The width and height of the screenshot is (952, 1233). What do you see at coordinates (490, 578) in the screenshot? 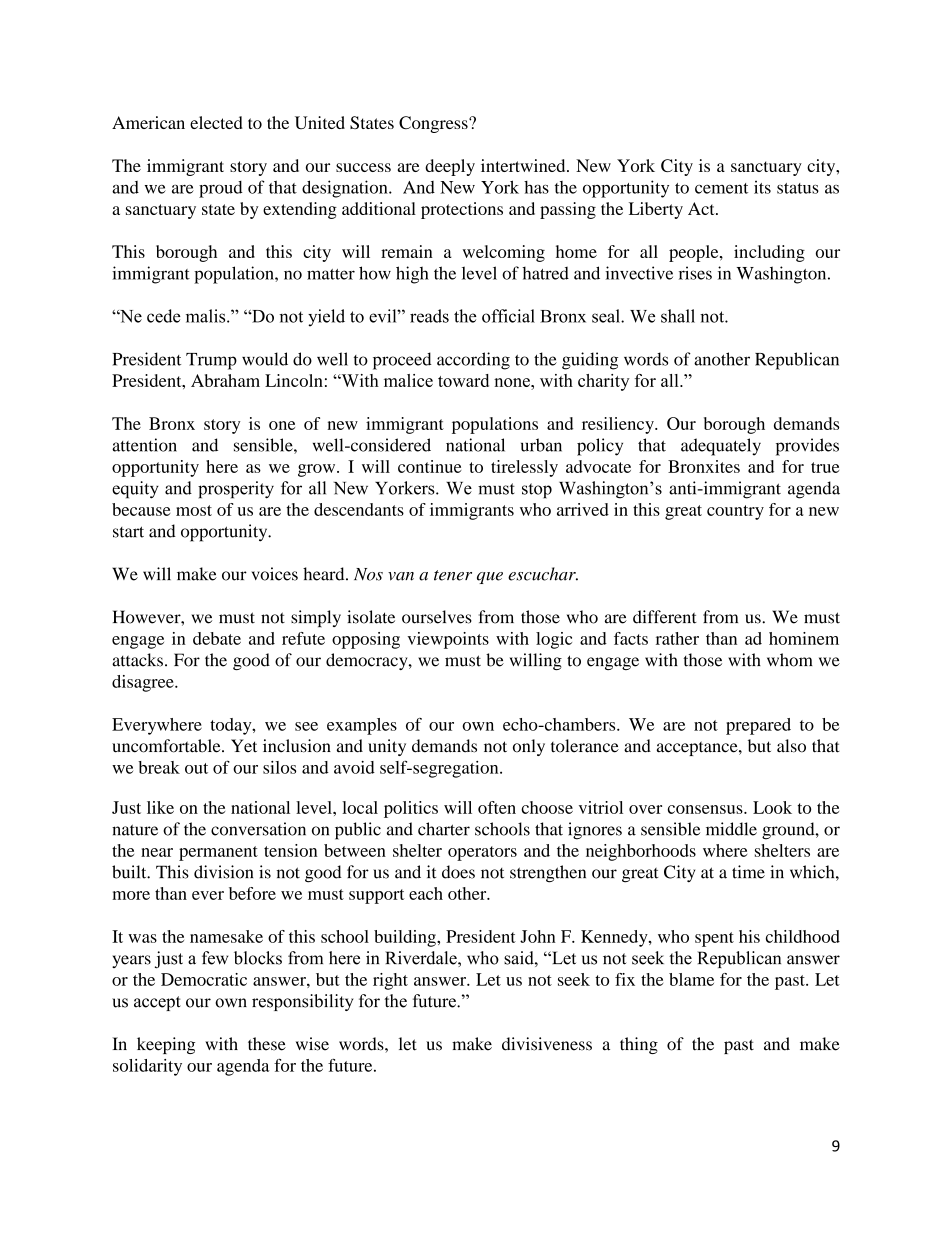
I see `que` at bounding box center [490, 578].
